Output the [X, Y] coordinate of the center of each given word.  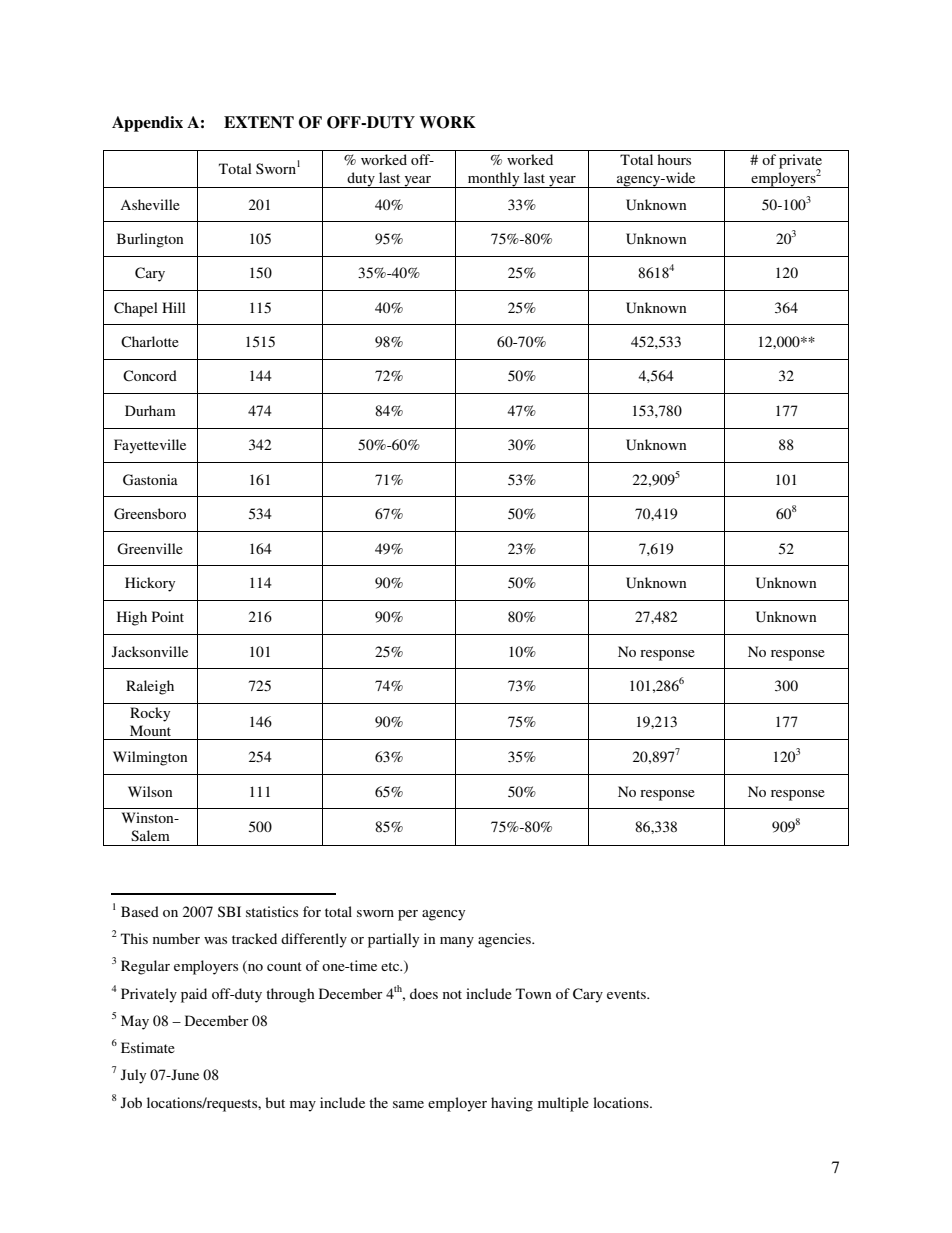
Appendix [147, 124]
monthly [494, 180]
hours [674, 159]
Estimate [148, 1047]
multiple [563, 1104]
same [408, 1104]
